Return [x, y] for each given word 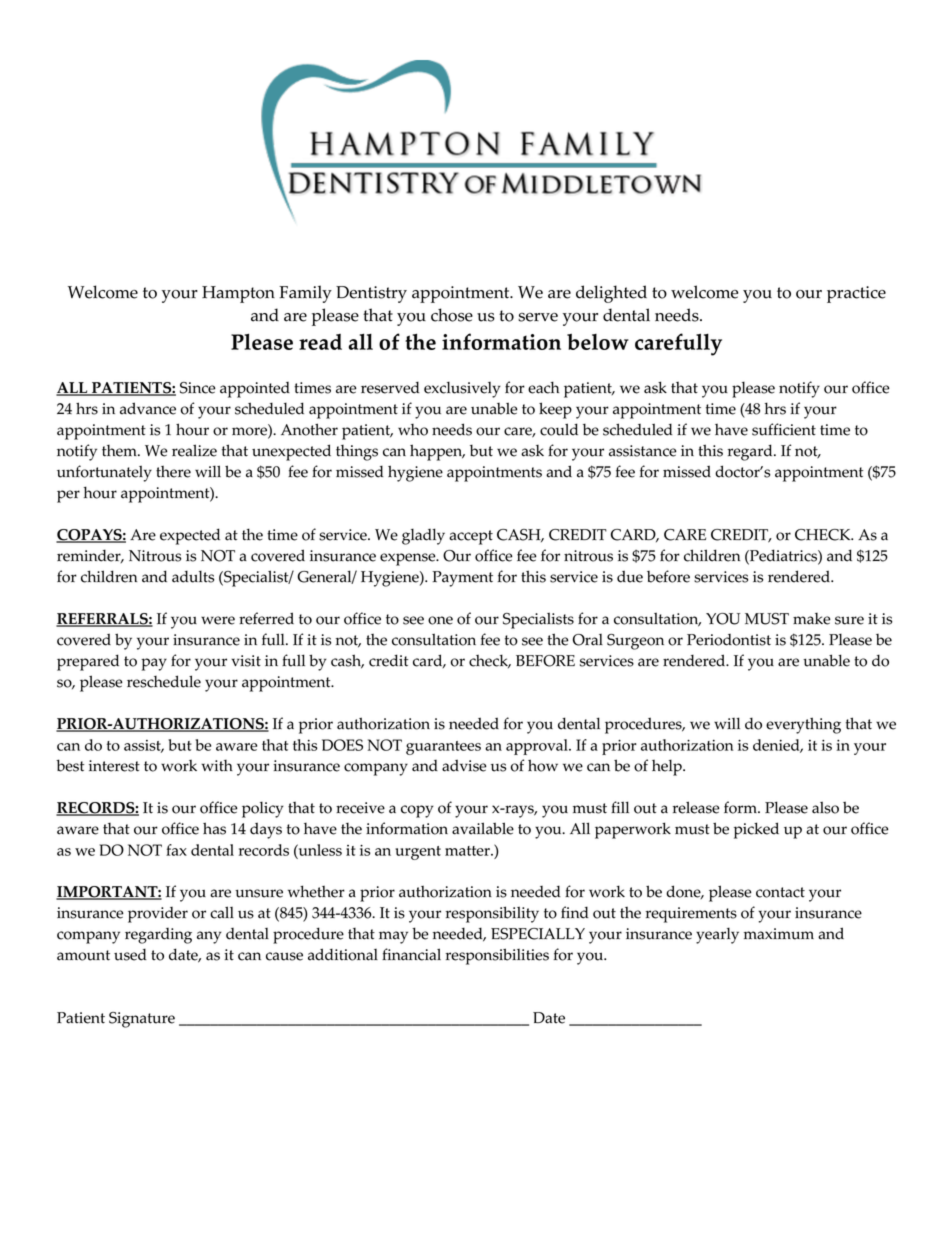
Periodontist [729, 640]
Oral [588, 640]
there [173, 472]
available [483, 828]
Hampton [238, 294]
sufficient [784, 429]
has [214, 828]
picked [756, 830]
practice [856, 294]
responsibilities [497, 956]
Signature [142, 1020]
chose [452, 315]
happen [437, 452]
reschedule [164, 681]
